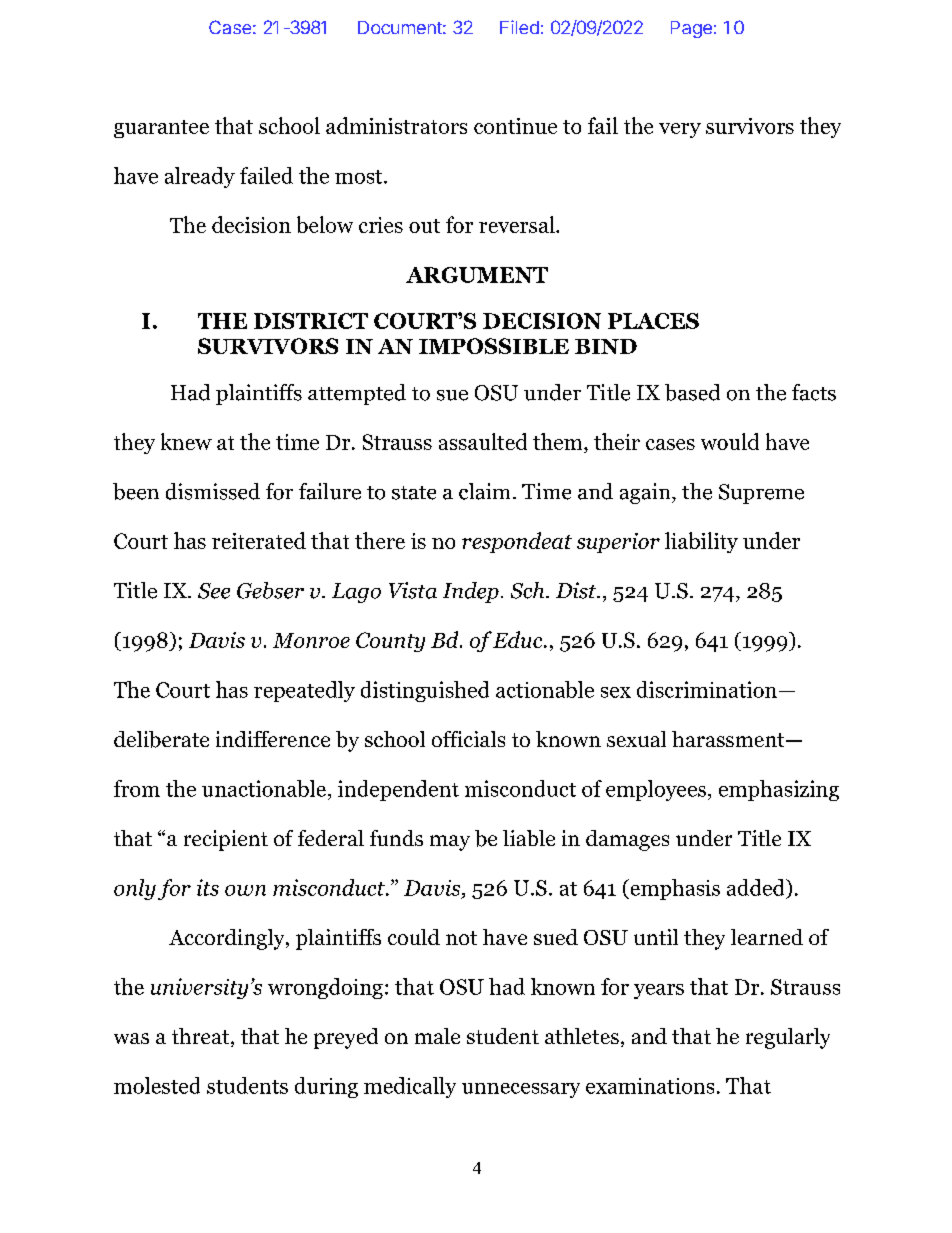 The image size is (952, 1233). I want to click on male, so click(437, 1036).
